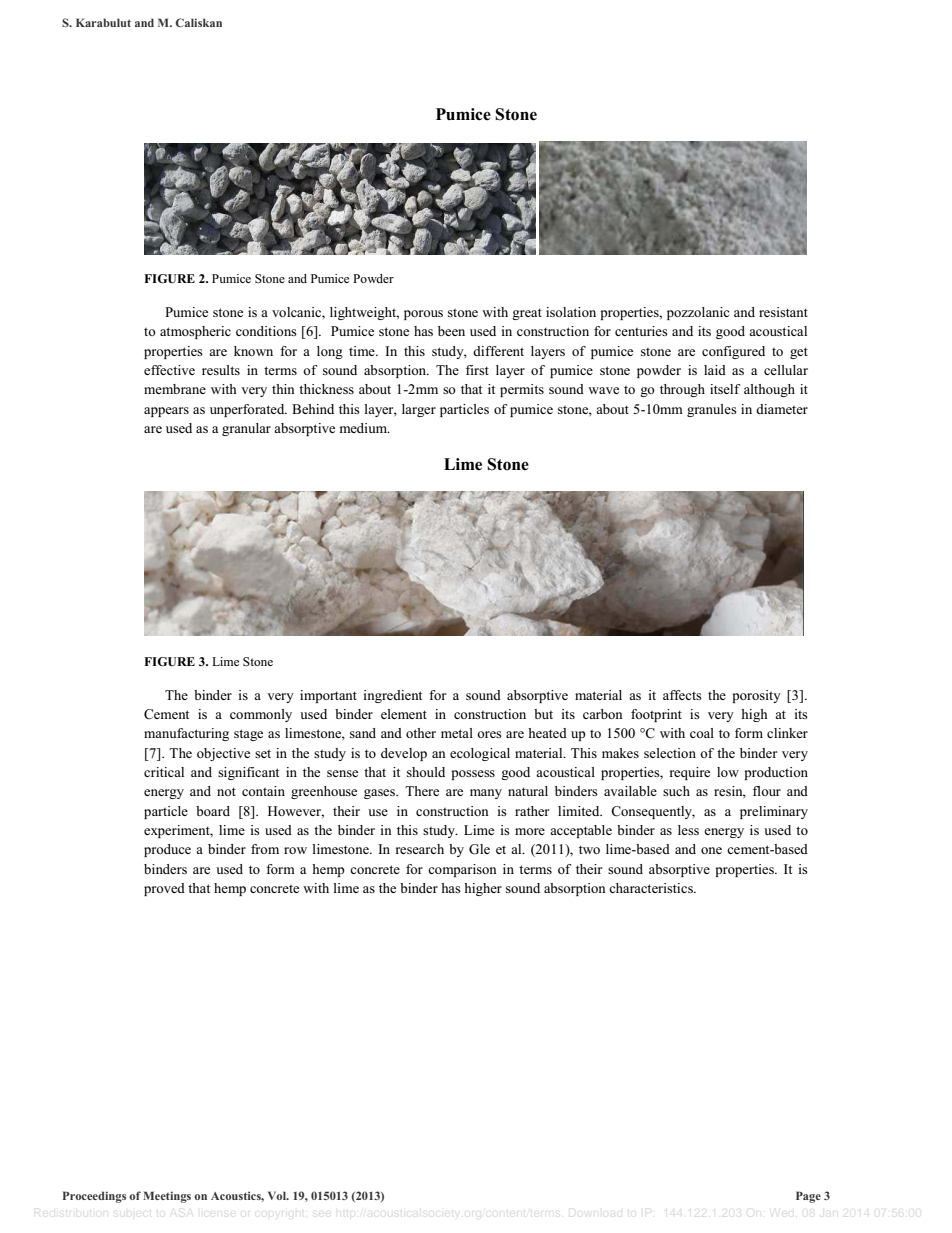 Image resolution: width=952 pixels, height=1233 pixels. Describe the element at coordinates (451, 331) in the page. I see `been` at that location.
